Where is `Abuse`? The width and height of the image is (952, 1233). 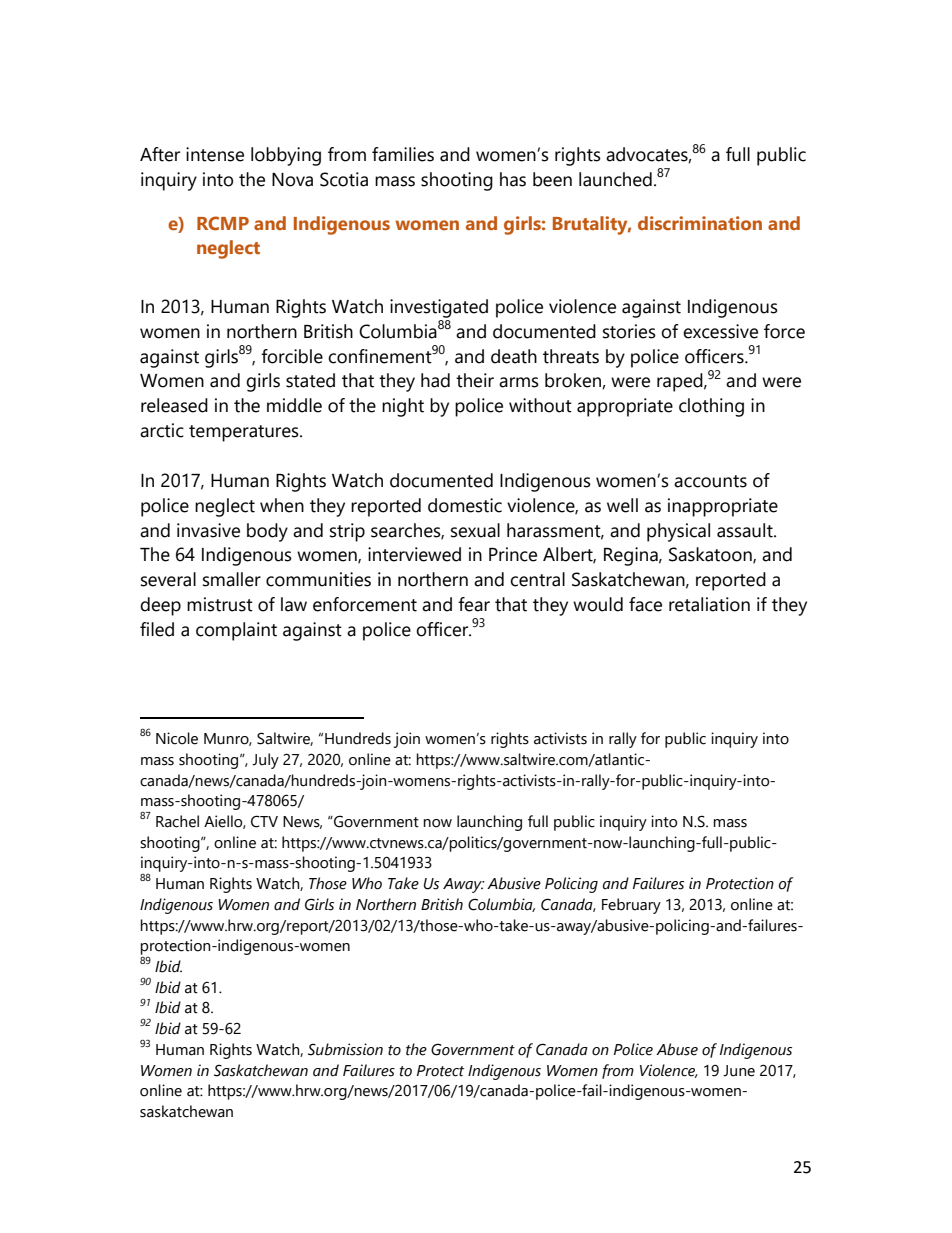
Abuse is located at coordinates (677, 1049).
